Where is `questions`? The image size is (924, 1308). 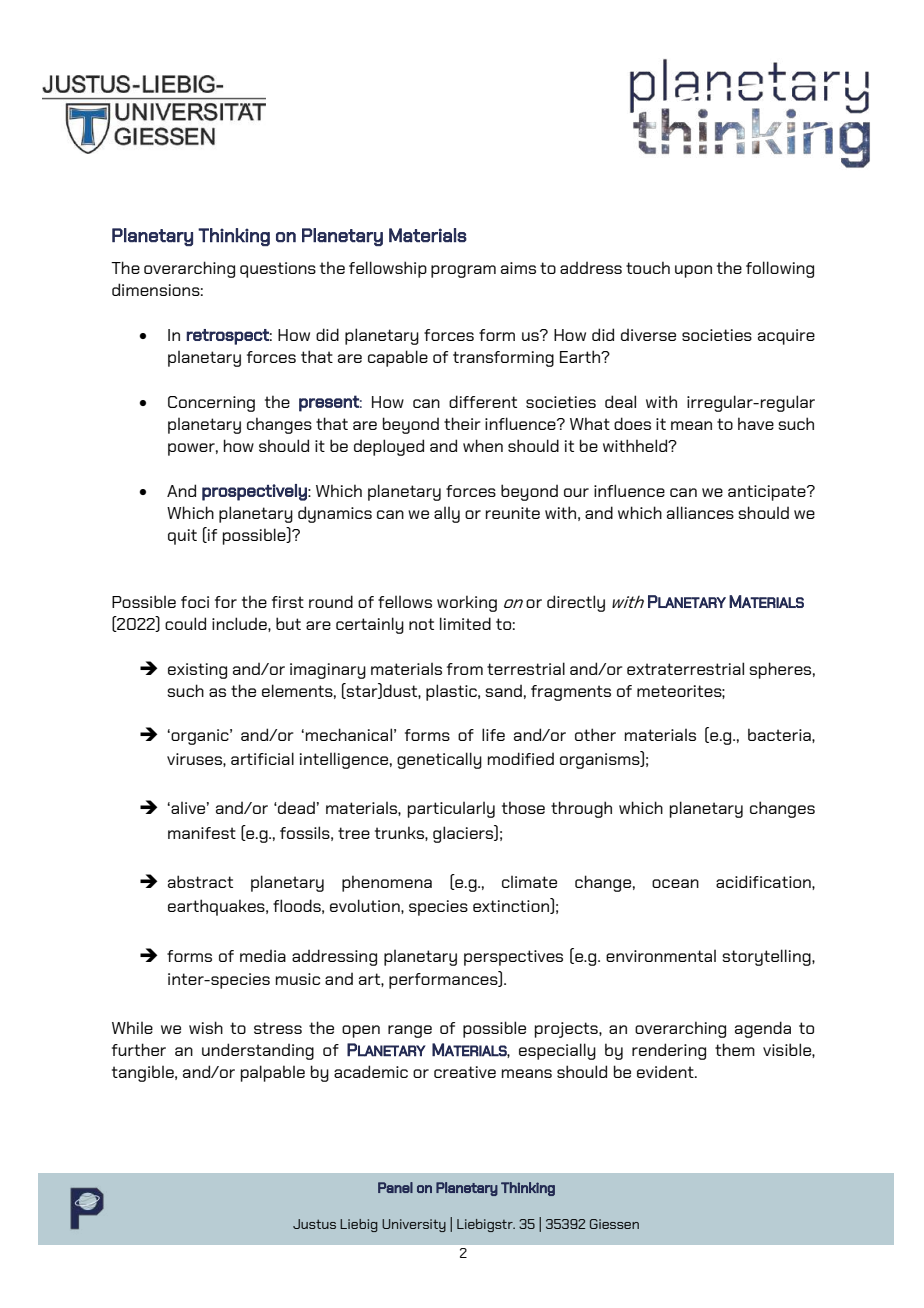
questions is located at coordinates (278, 270).
